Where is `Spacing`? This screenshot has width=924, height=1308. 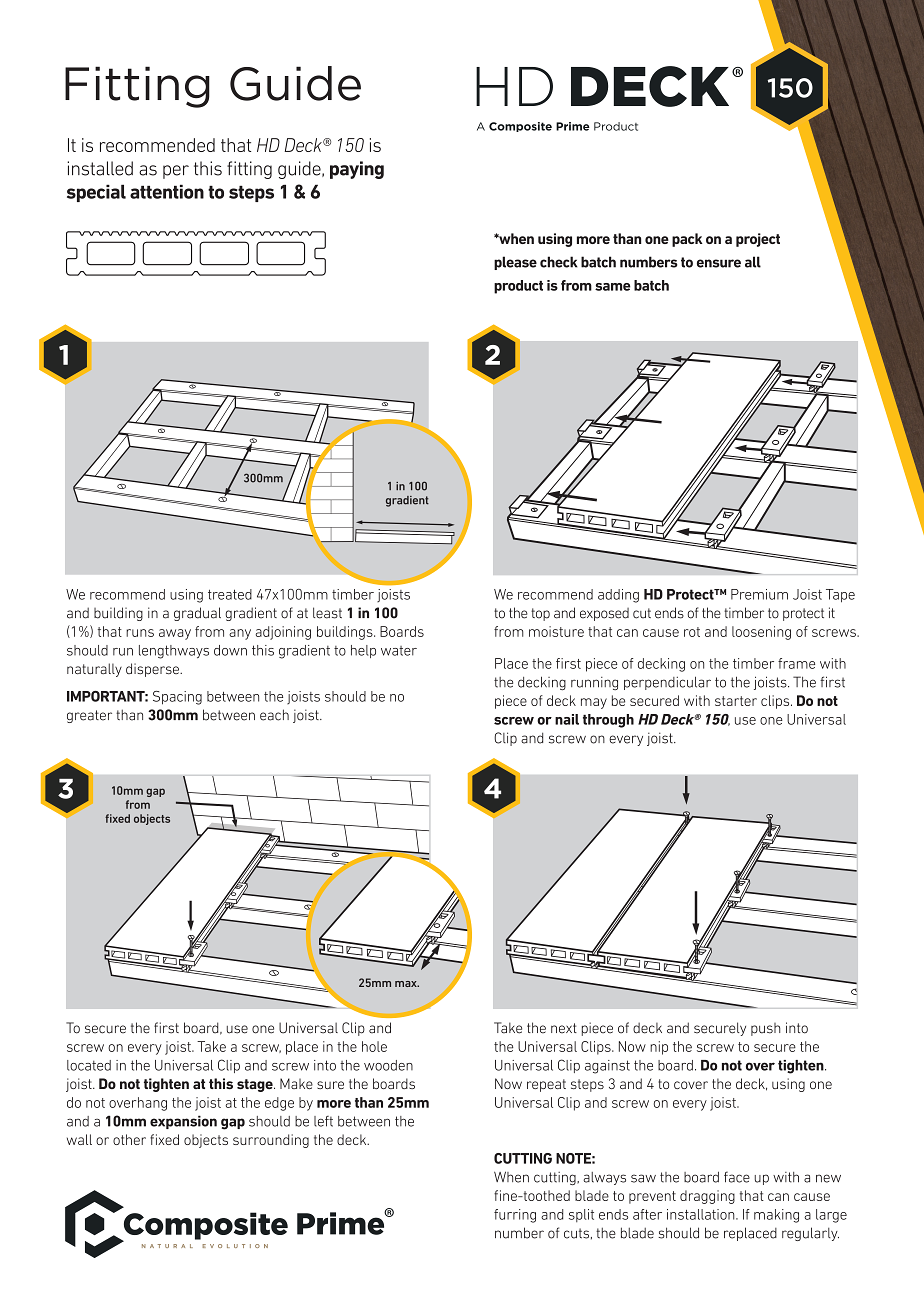 Spacing is located at coordinates (177, 698).
